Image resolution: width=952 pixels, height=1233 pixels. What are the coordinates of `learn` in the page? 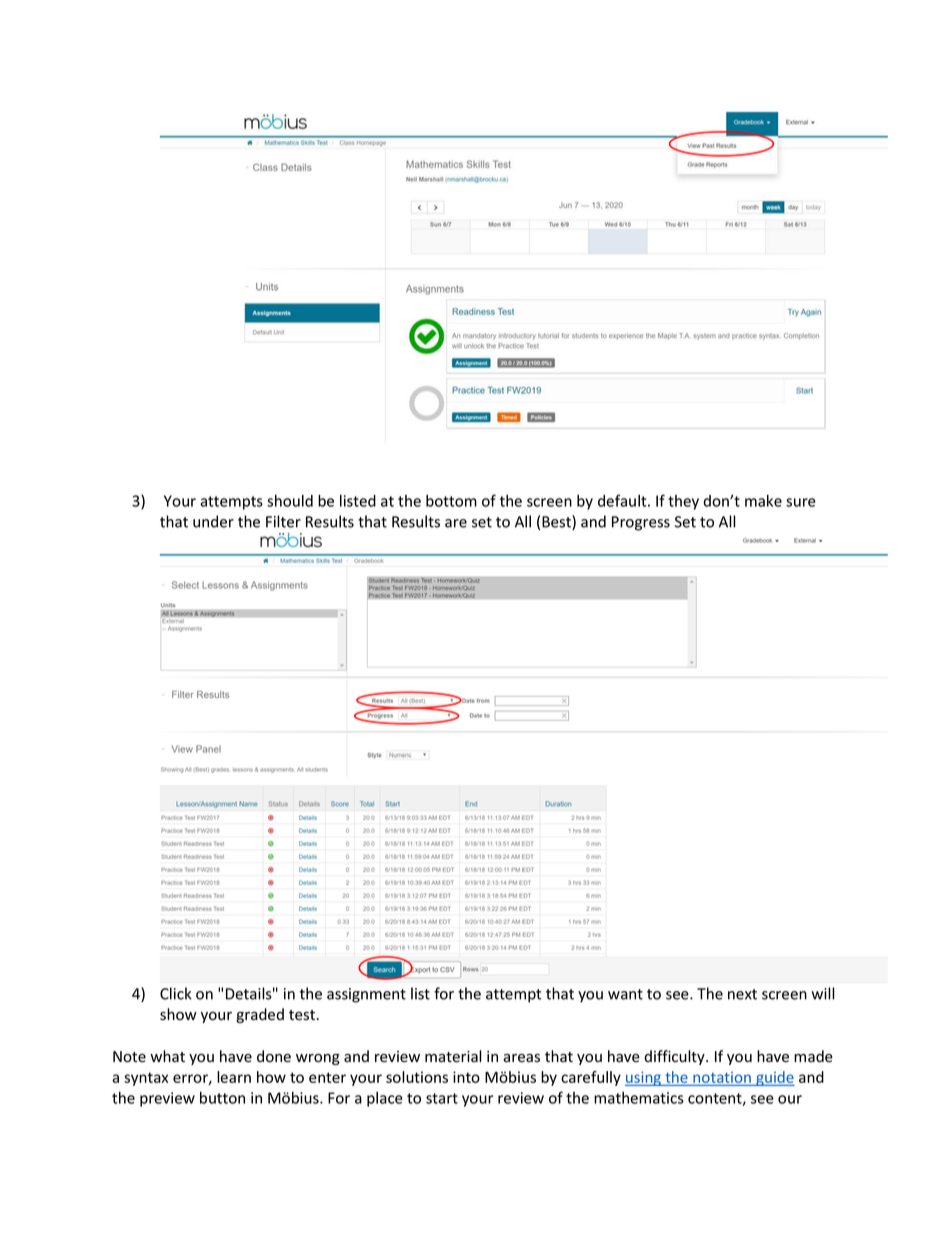 It's located at (234, 1077).
